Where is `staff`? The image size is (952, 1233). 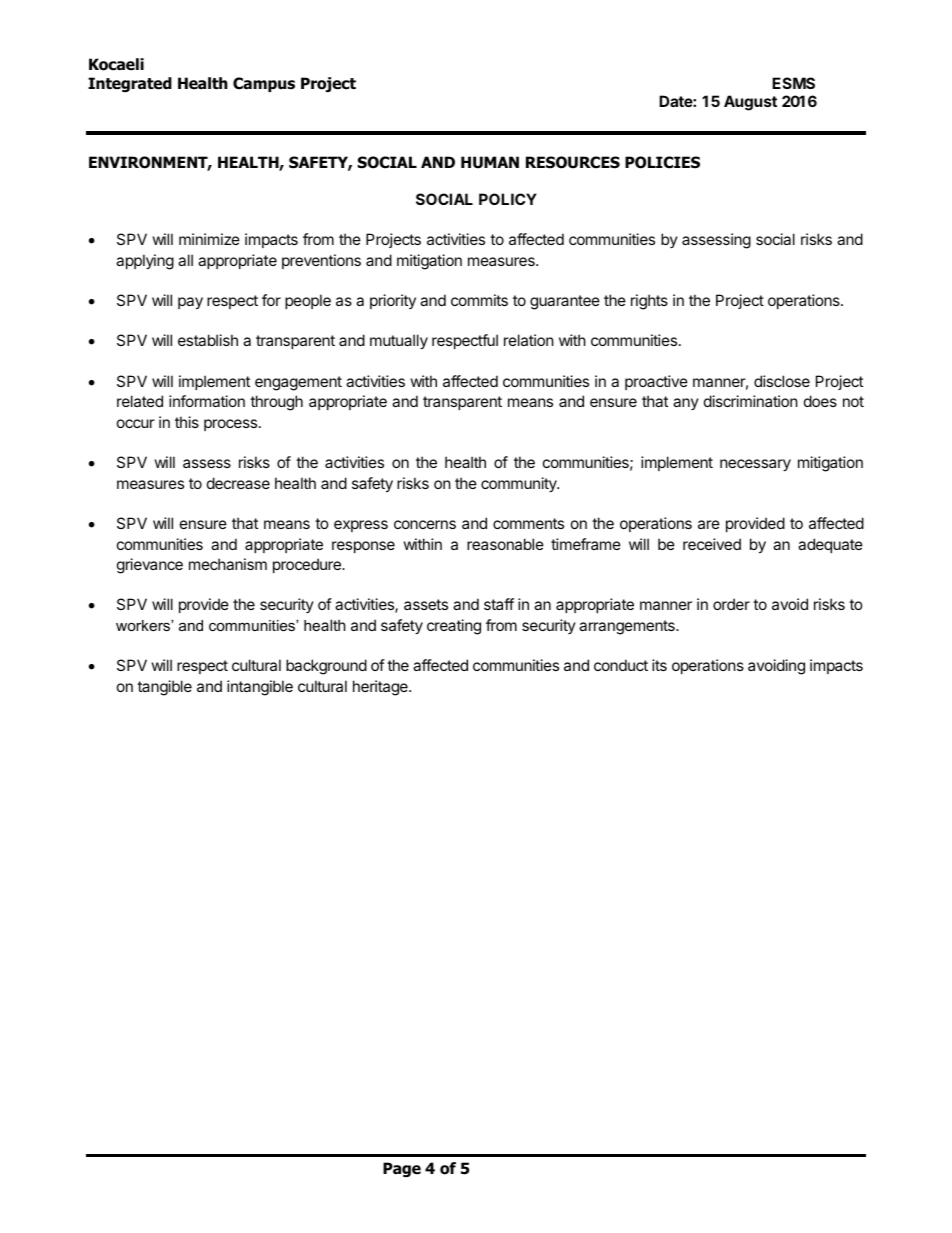 staff is located at coordinates (499, 604).
